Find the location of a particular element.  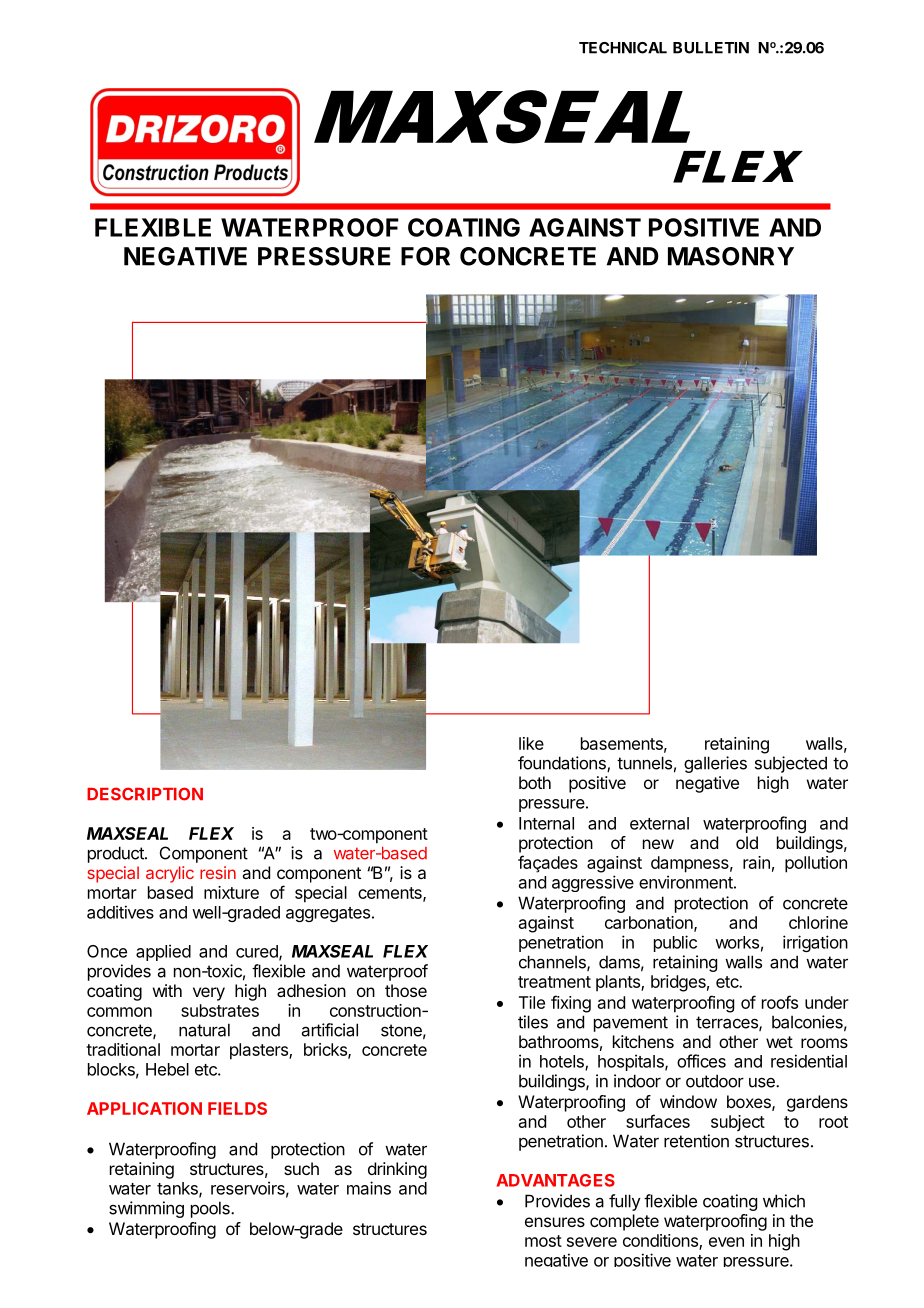

TECHNICAL is located at coordinates (623, 48).
